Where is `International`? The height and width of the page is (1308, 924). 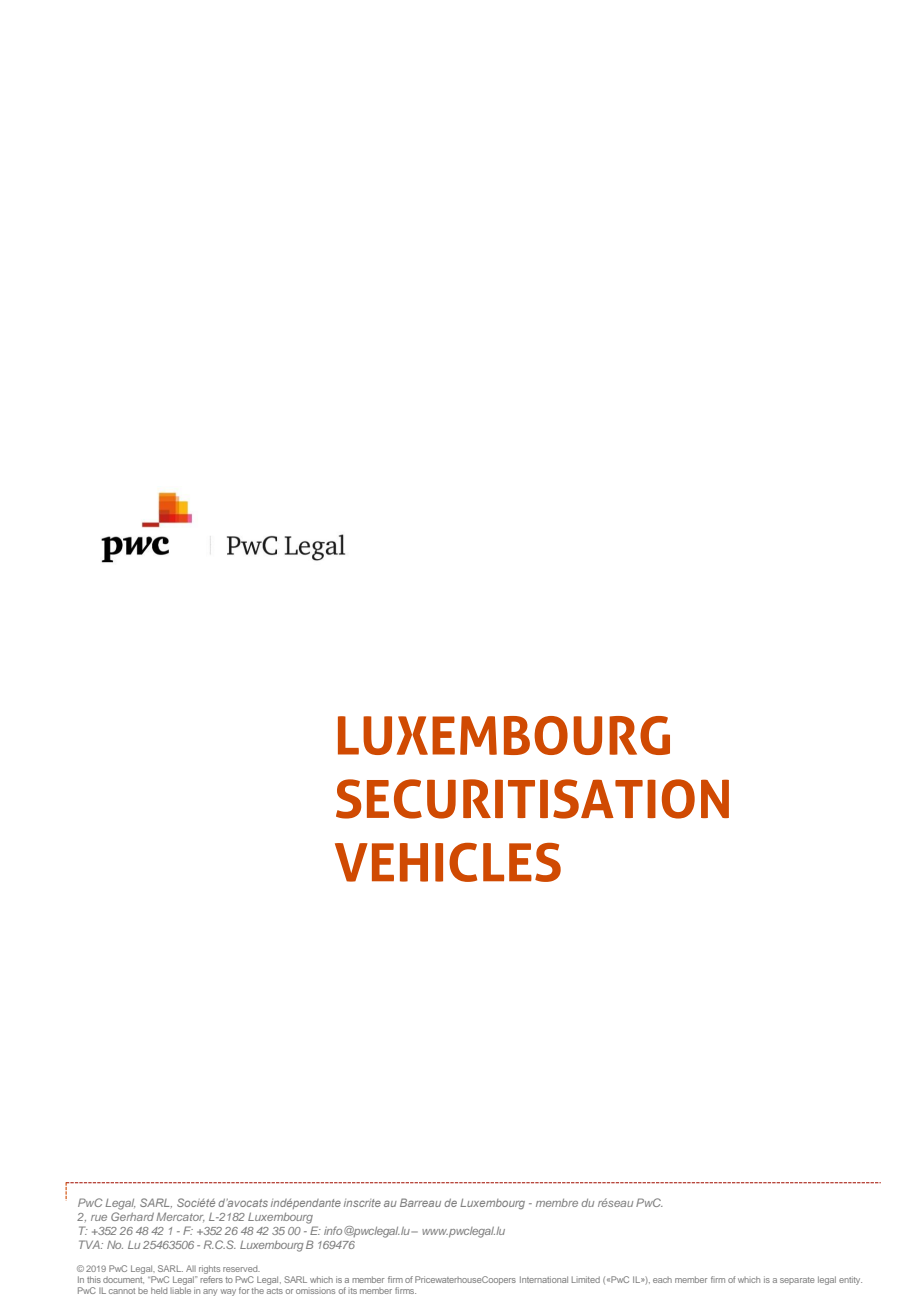 International is located at coordinates (544, 1279).
